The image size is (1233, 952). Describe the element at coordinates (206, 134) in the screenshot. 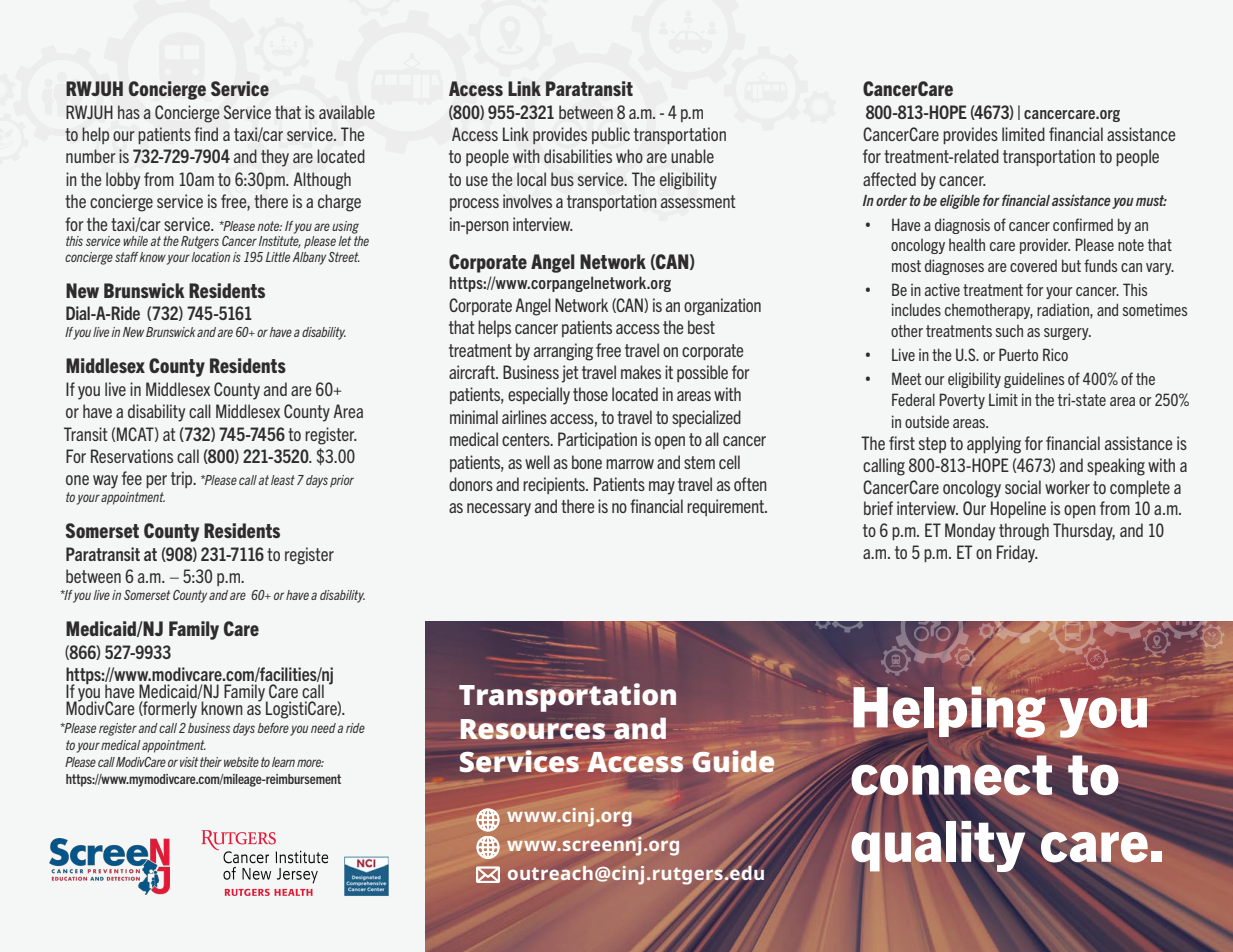

I see `find` at that location.
